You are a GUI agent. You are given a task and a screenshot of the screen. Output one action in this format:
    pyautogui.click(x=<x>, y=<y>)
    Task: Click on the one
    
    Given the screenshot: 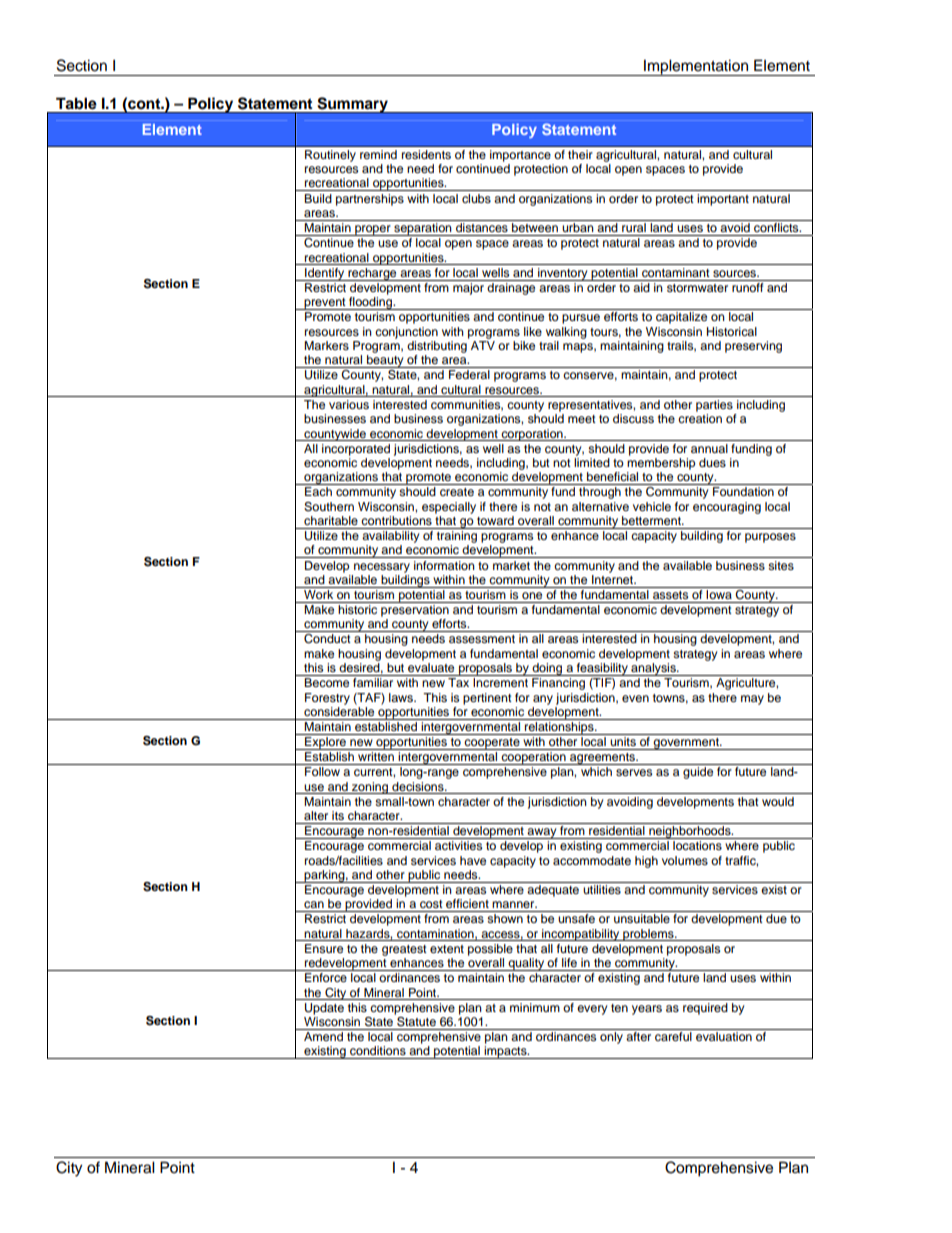 What is the action you would take?
    pyautogui.click(x=532, y=595)
